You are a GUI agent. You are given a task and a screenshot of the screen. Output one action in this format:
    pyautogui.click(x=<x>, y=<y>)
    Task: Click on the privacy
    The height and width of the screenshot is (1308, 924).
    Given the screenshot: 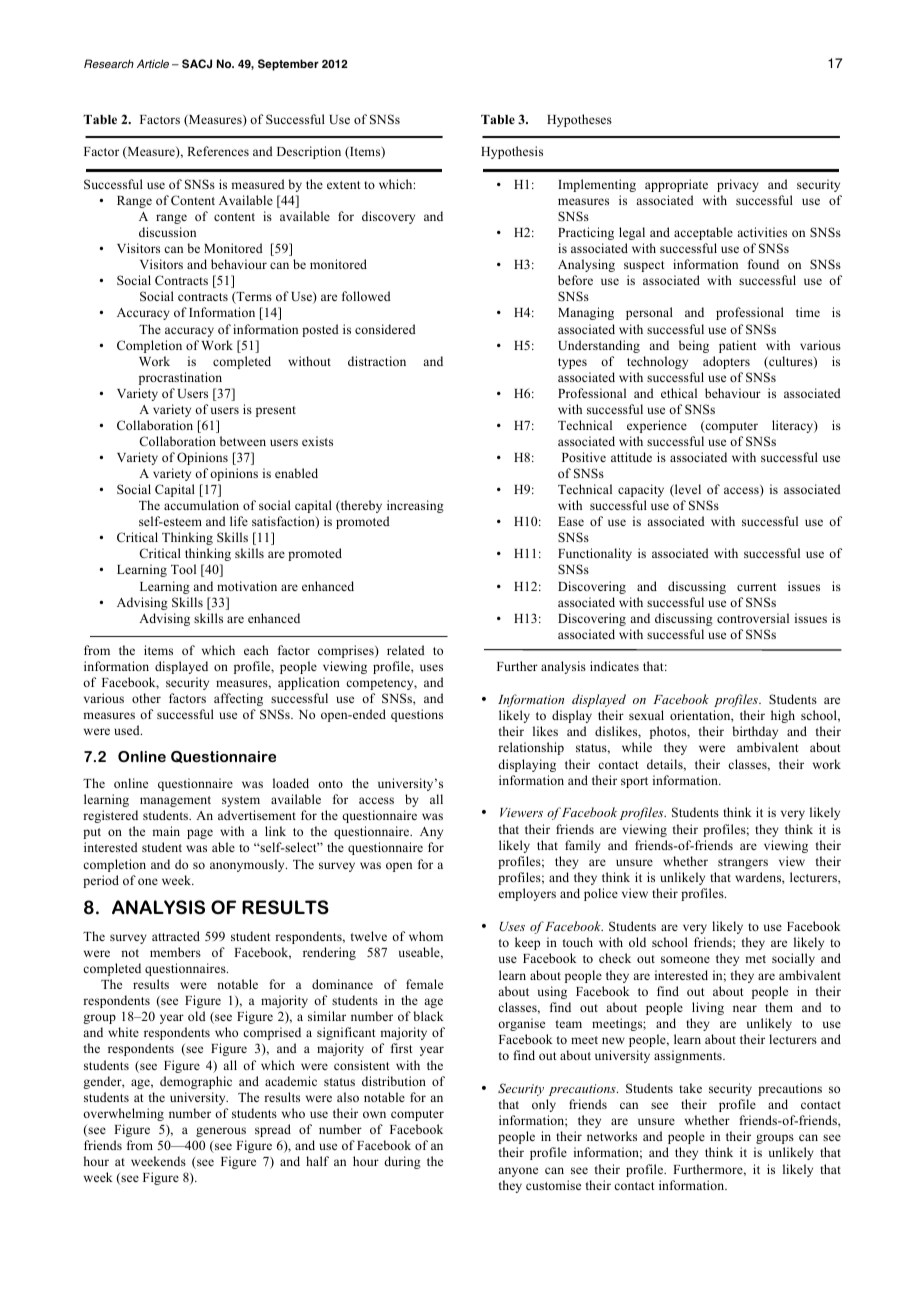 What is the action you would take?
    pyautogui.click(x=738, y=185)
